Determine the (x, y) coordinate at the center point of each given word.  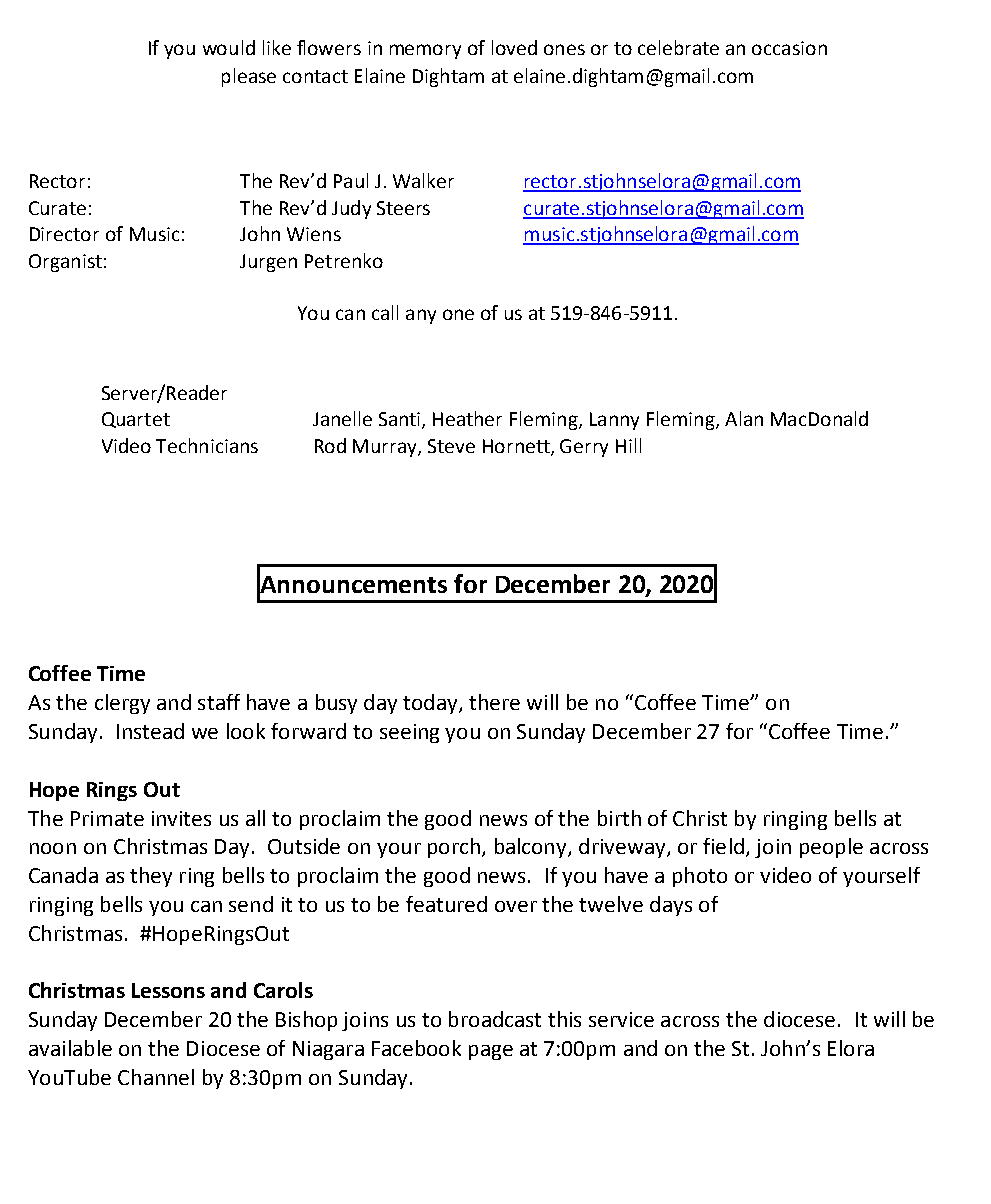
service (621, 1019)
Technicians (207, 445)
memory (425, 51)
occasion (789, 48)
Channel (156, 1077)
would (229, 47)
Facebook (416, 1048)
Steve (451, 446)
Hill (628, 445)
